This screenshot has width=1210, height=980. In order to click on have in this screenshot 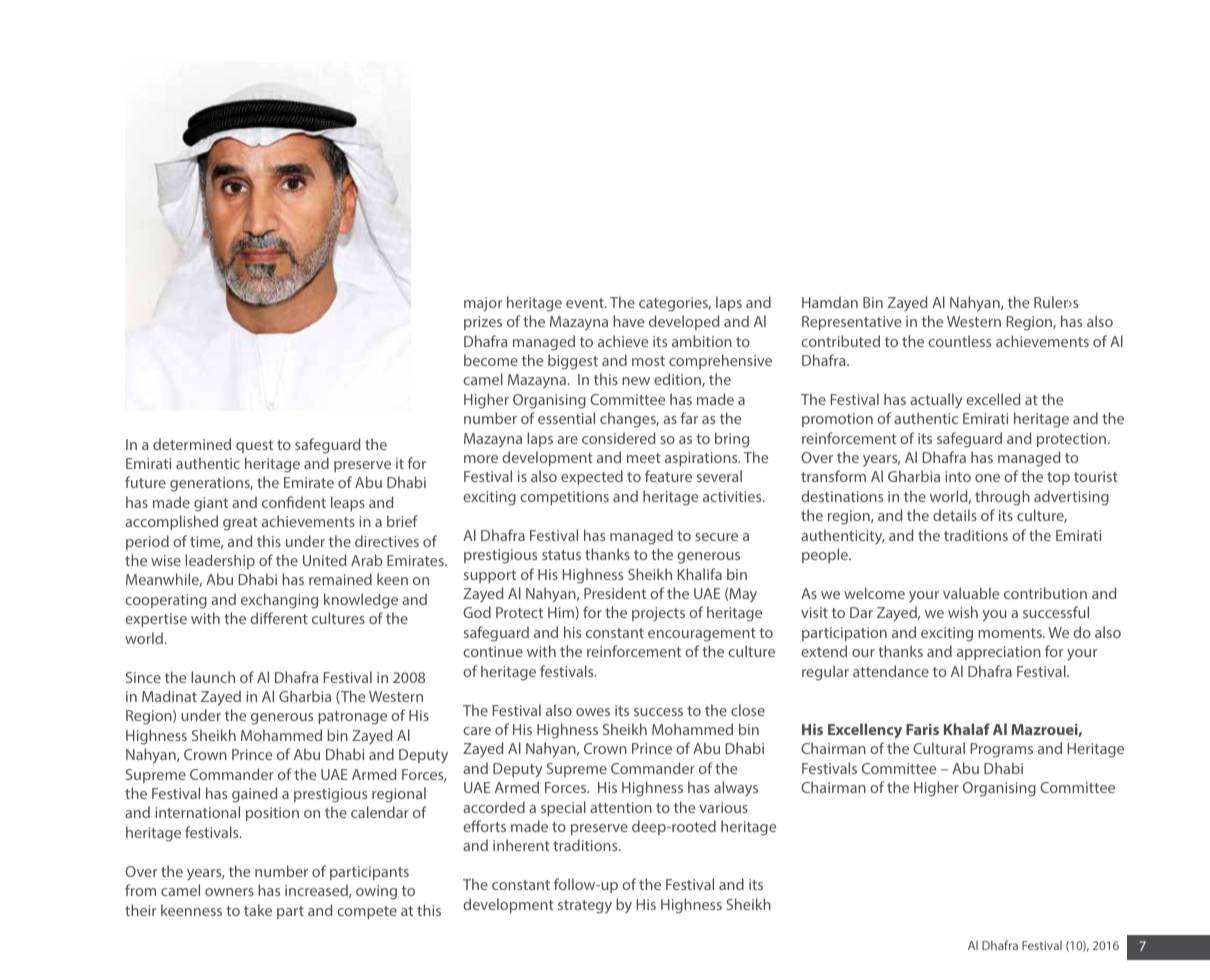, I will do `click(628, 321)`.
